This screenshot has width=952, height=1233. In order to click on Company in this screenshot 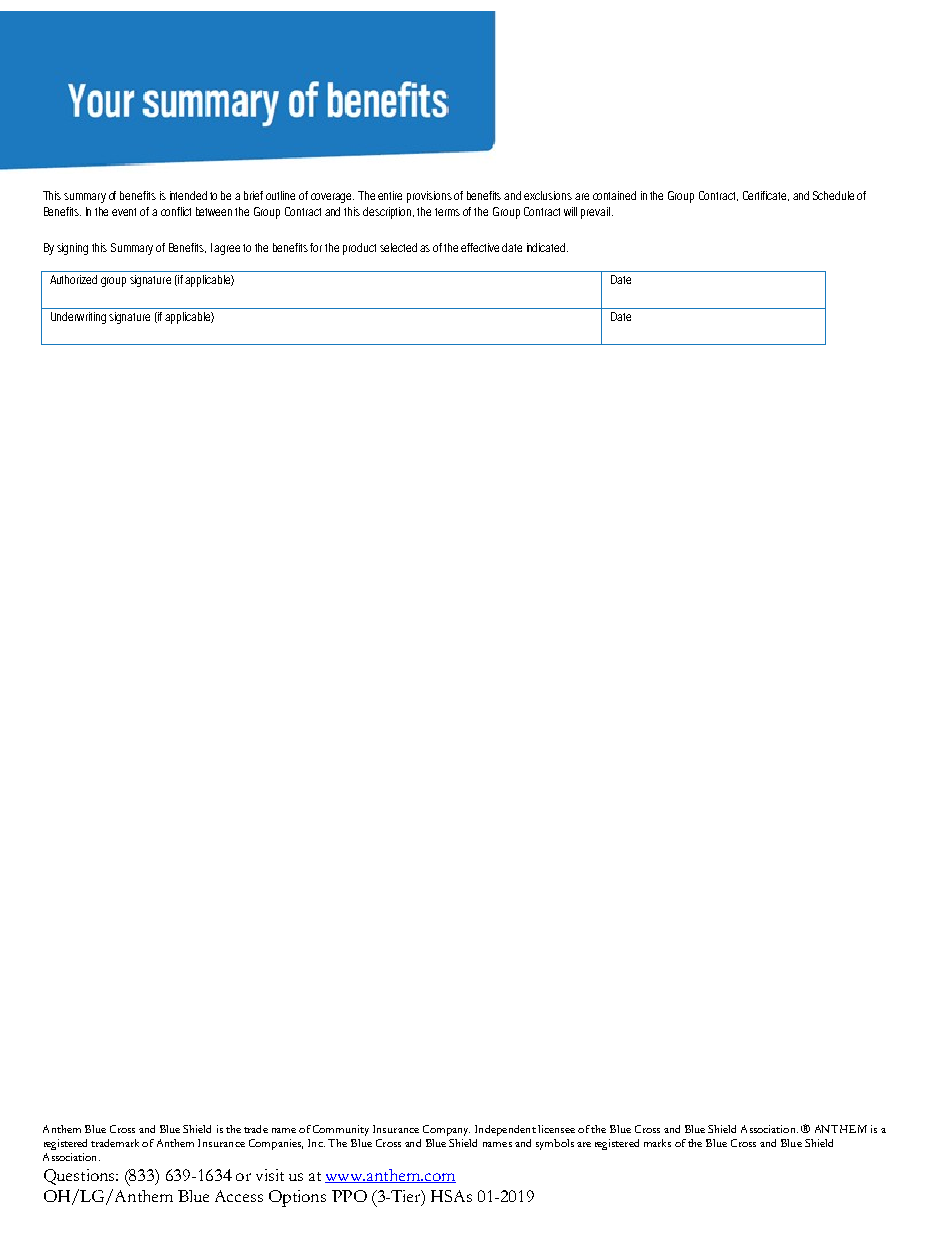, I will do `click(446, 1130)`.
